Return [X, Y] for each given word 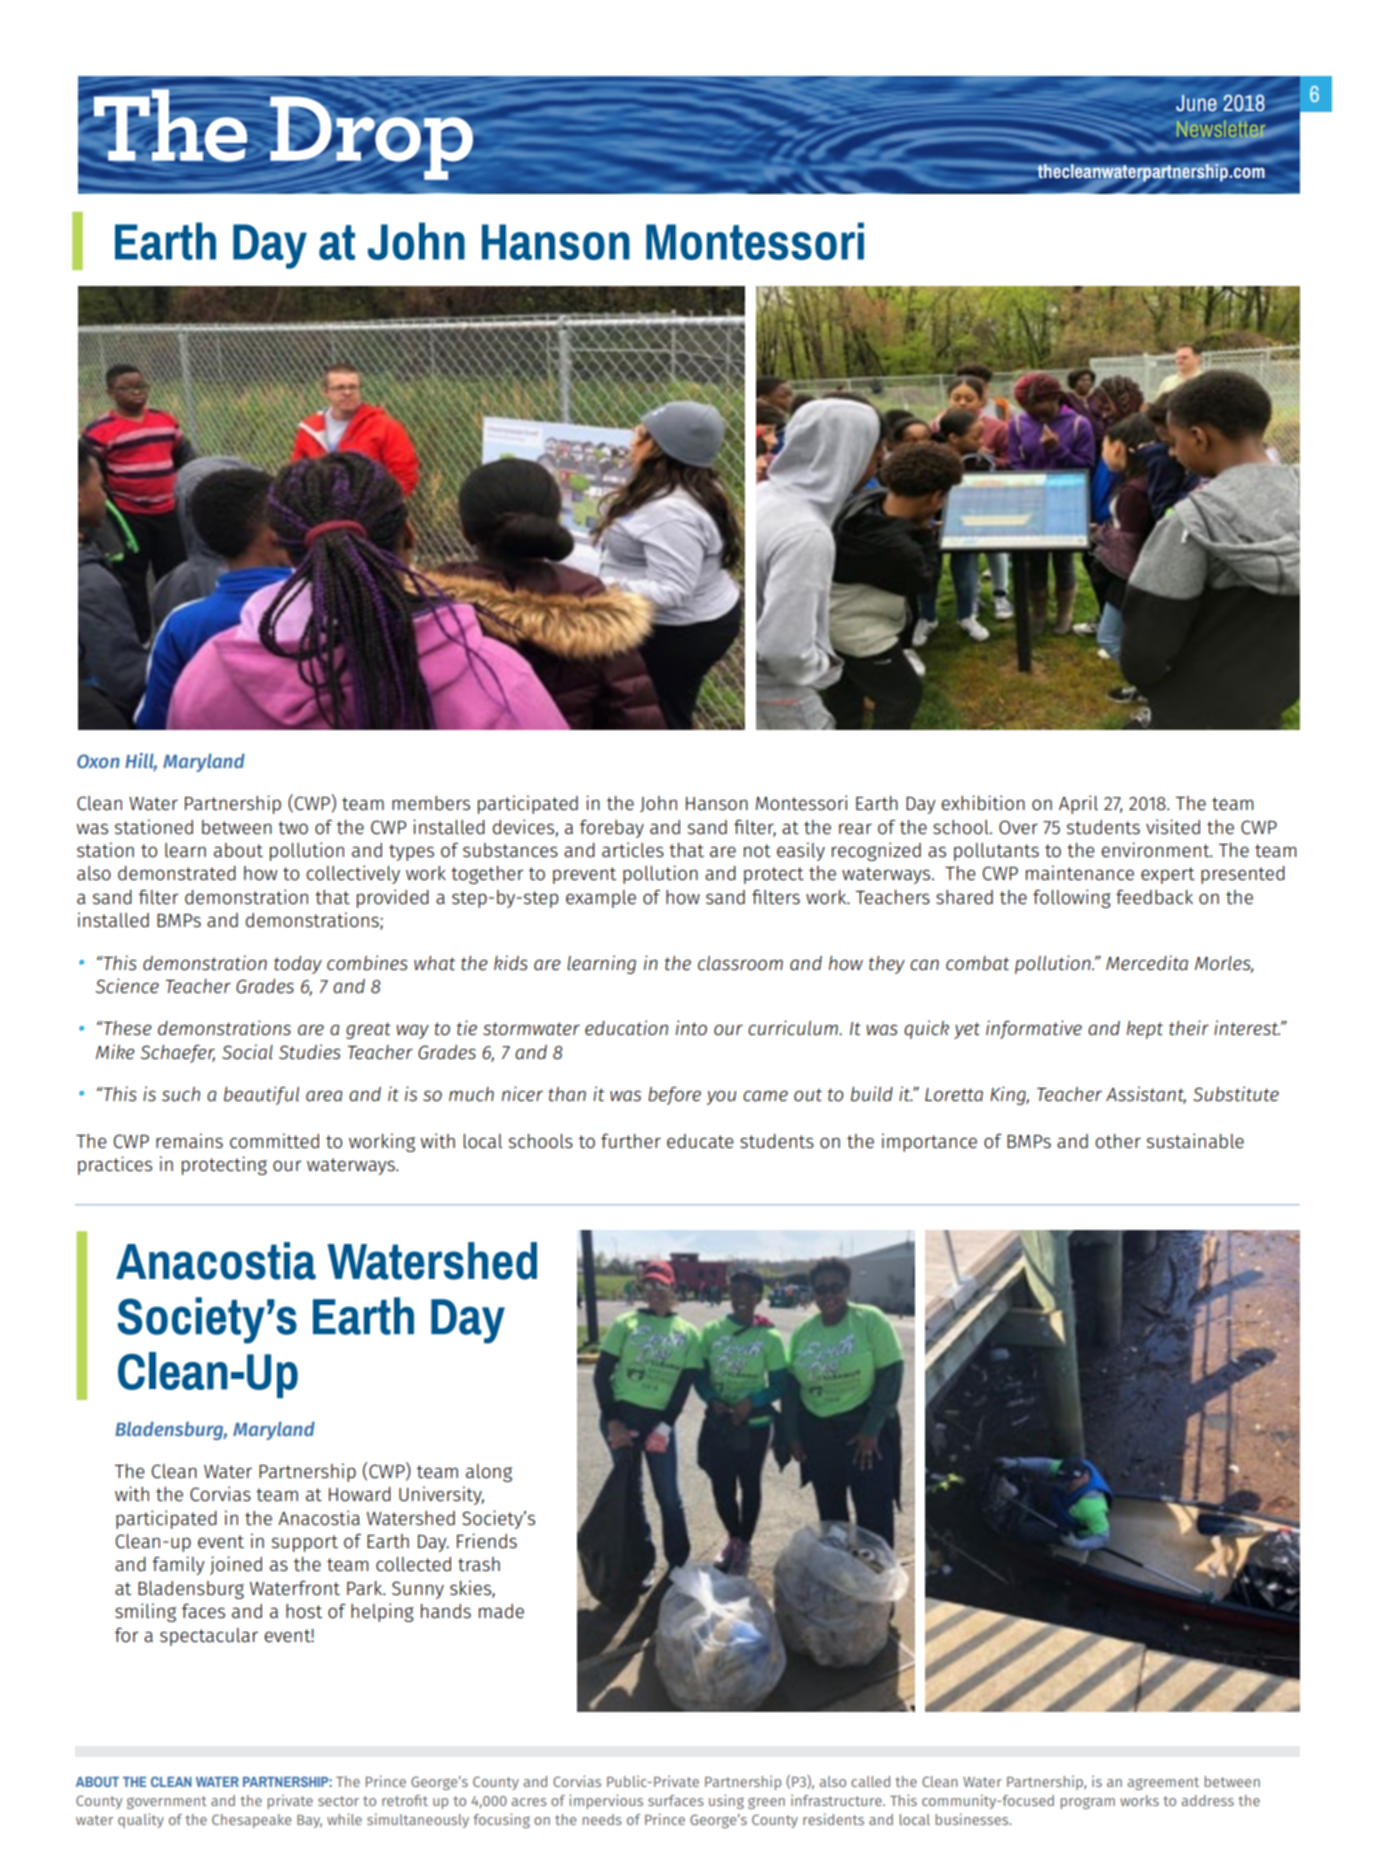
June [1196, 103]
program [1088, 1803]
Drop [371, 138]
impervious [606, 1801]
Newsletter [1221, 129]
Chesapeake [251, 1821]
